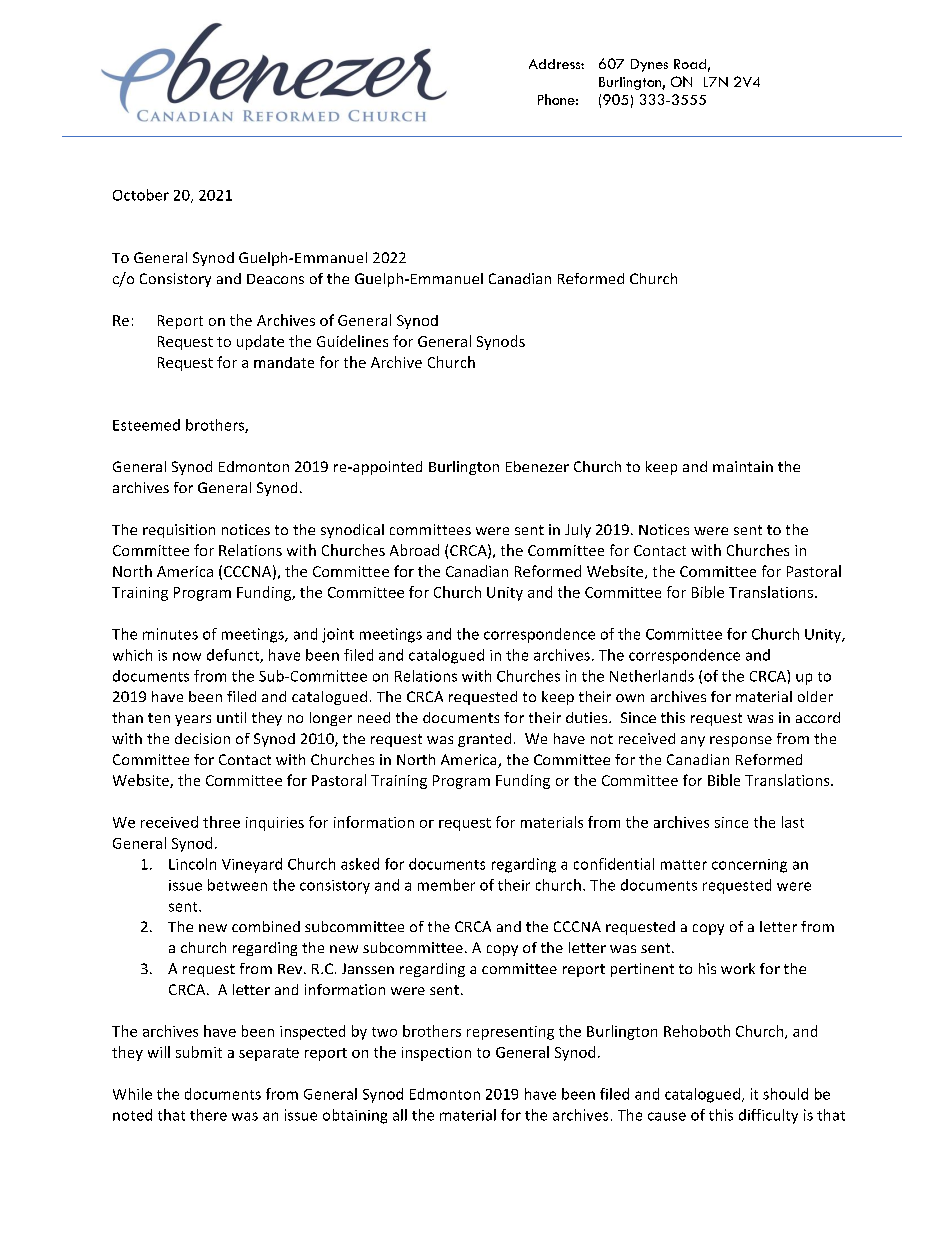  What do you see at coordinates (352, 341) in the screenshot?
I see `Guidelines` at bounding box center [352, 341].
